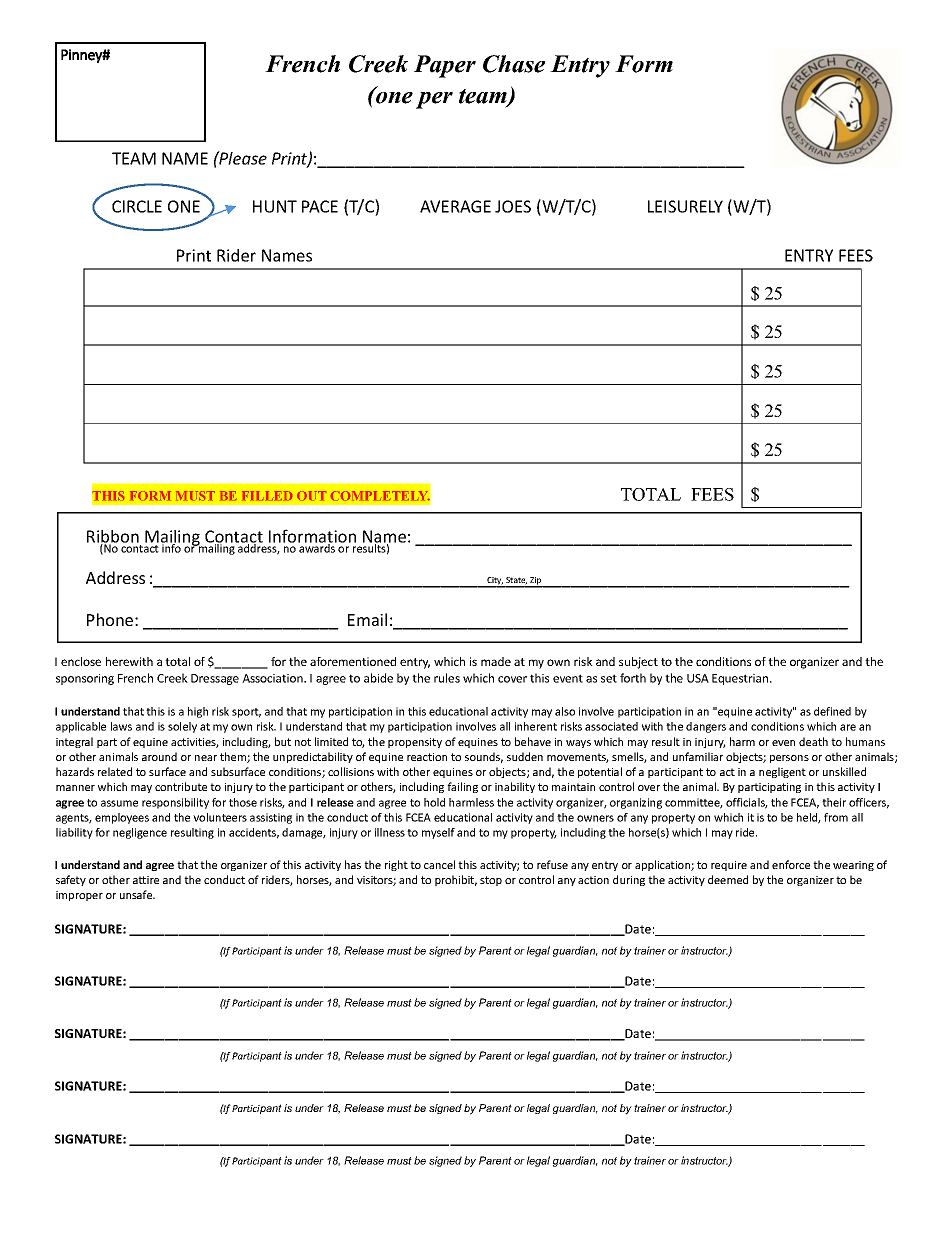 The width and height of the screenshot is (952, 1233). I want to click on attire, so click(146, 880).
